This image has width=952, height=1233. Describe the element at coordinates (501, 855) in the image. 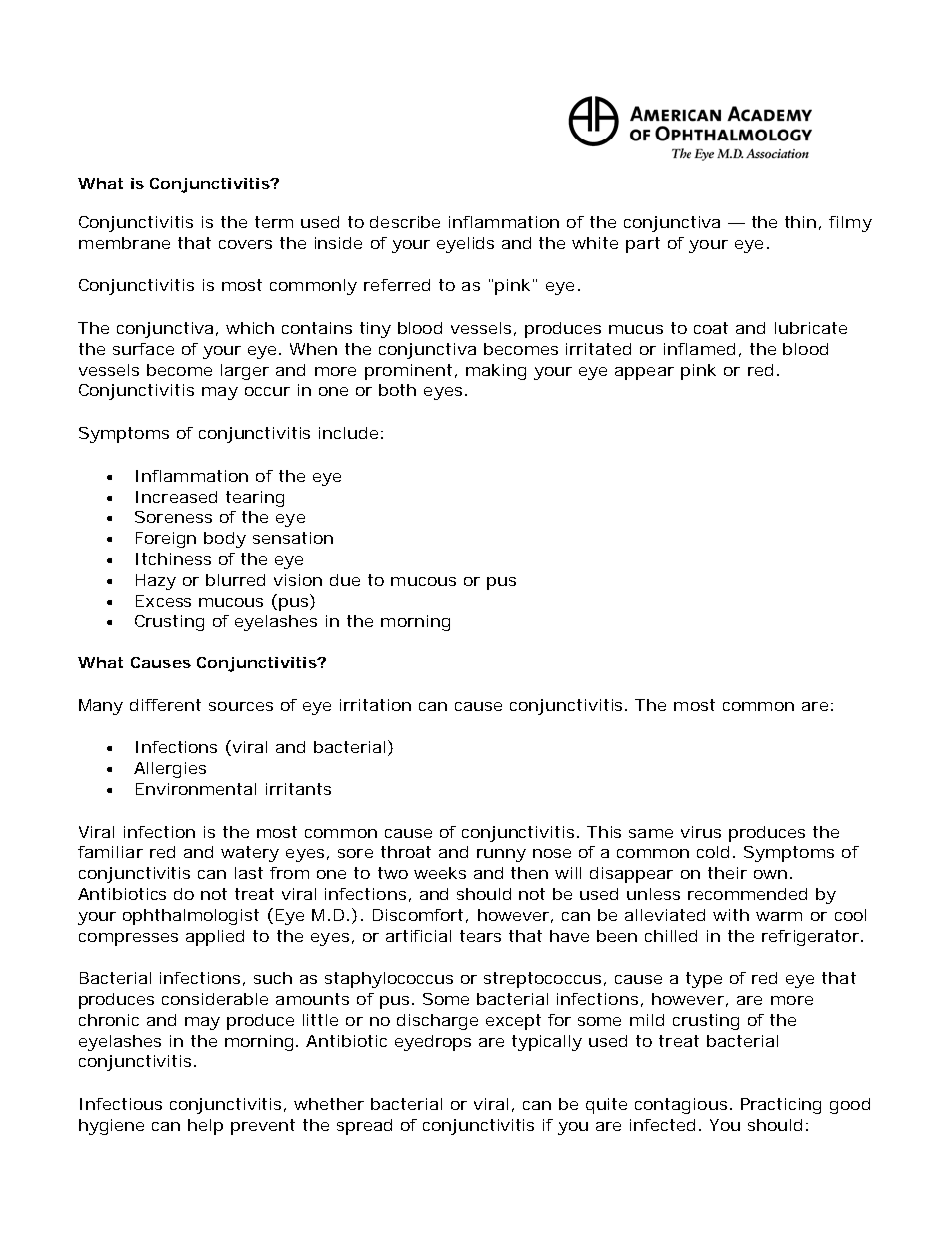

I see `runny` at that location.
